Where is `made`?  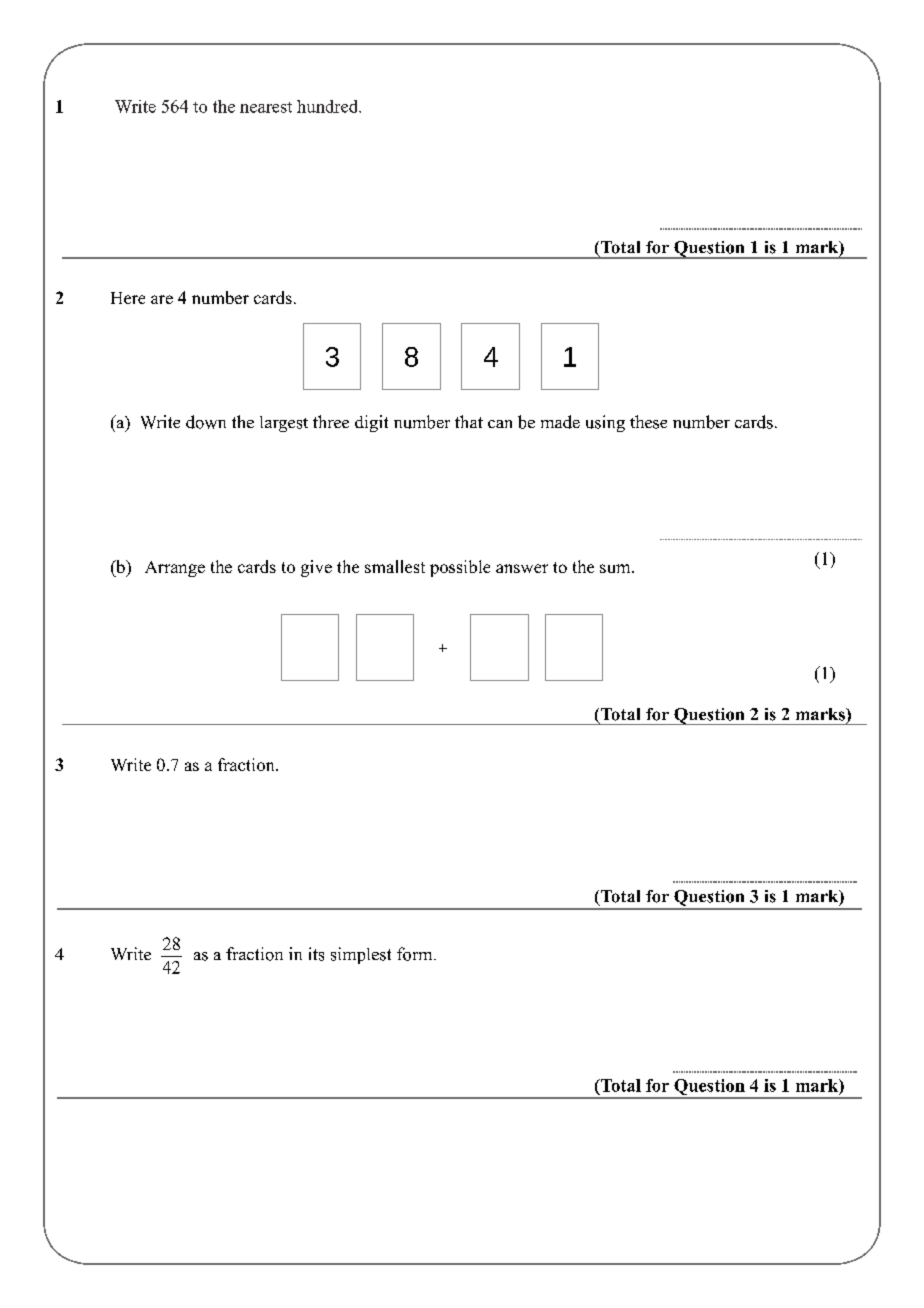
made is located at coordinates (560, 422).
